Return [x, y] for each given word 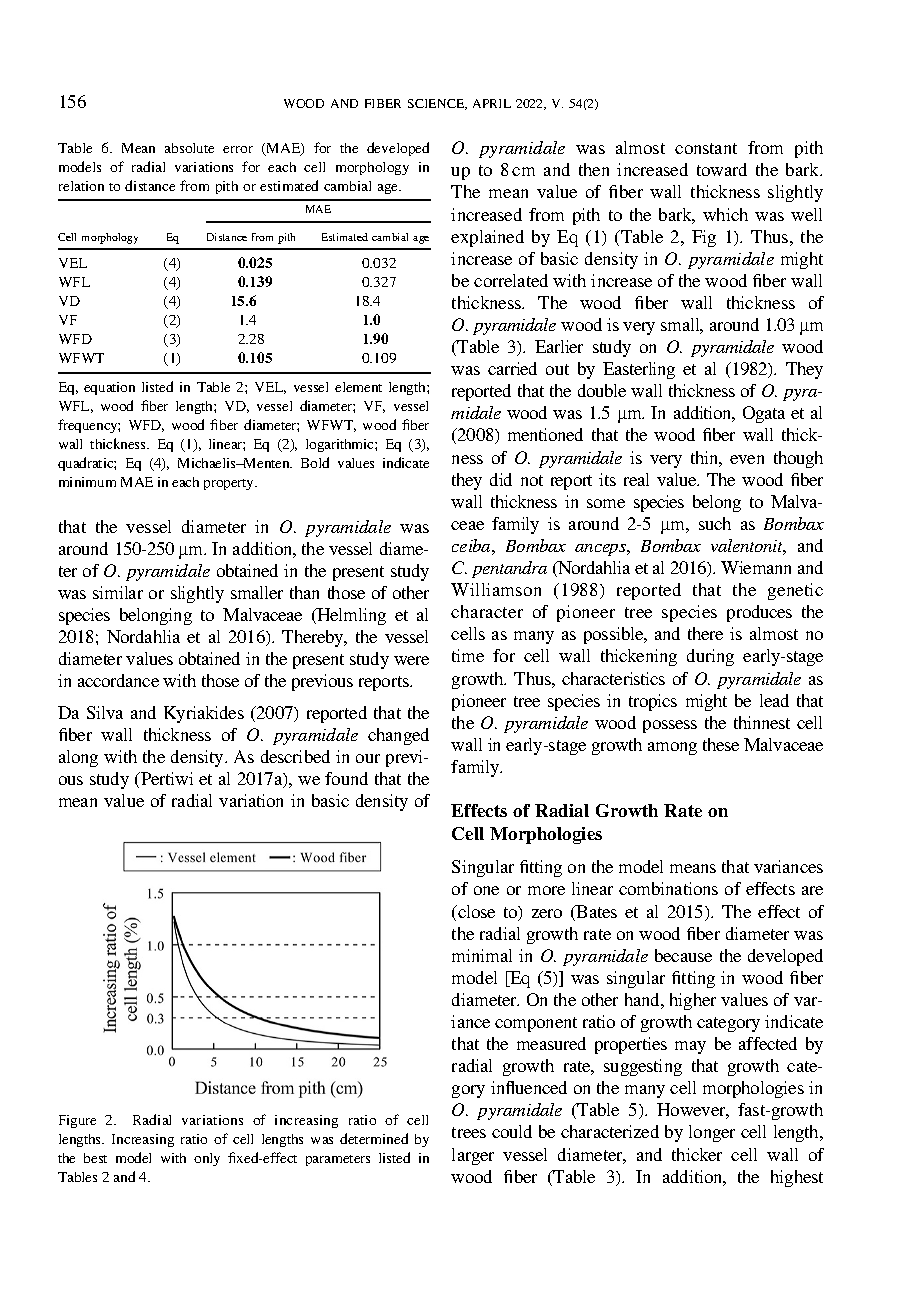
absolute [189, 148]
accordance [118, 680]
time [468, 655]
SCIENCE [437, 104]
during [710, 657]
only [207, 1159]
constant [706, 148]
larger [473, 1156]
